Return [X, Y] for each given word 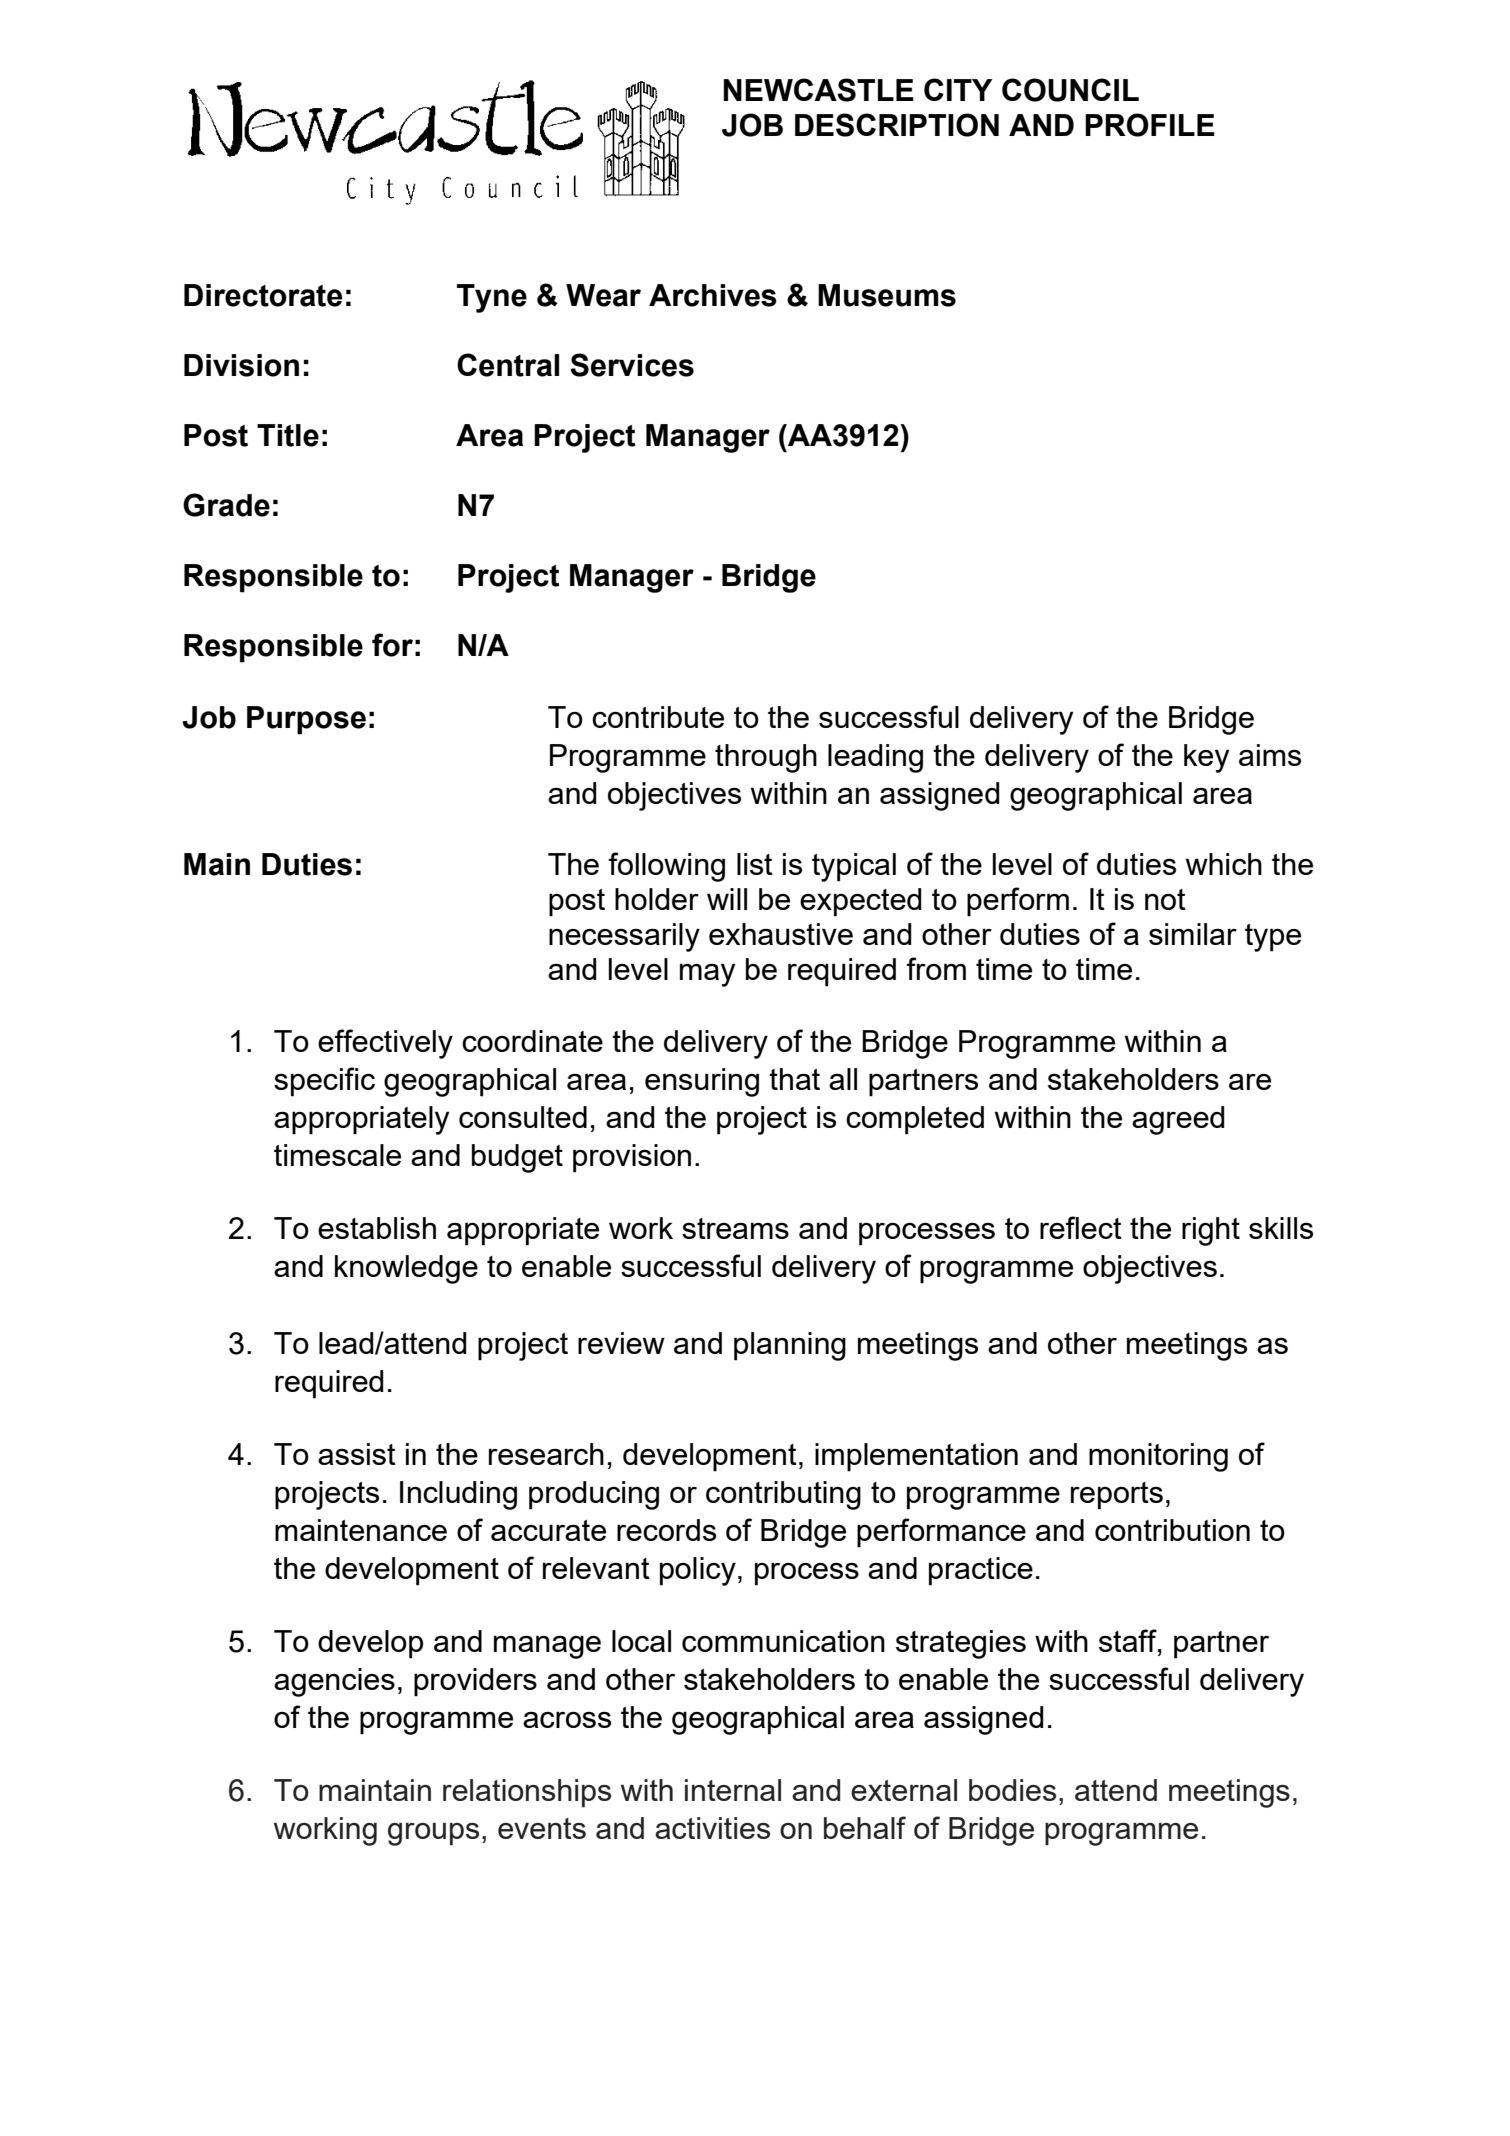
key [1206, 758]
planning [790, 1346]
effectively [385, 1044]
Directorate [263, 295]
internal [733, 1790]
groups [433, 1834]
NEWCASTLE [818, 90]
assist [357, 1454]
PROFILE [1150, 125]
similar [1193, 934]
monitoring [1158, 1457]
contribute [658, 717]
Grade [226, 505]
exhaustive [781, 934]
